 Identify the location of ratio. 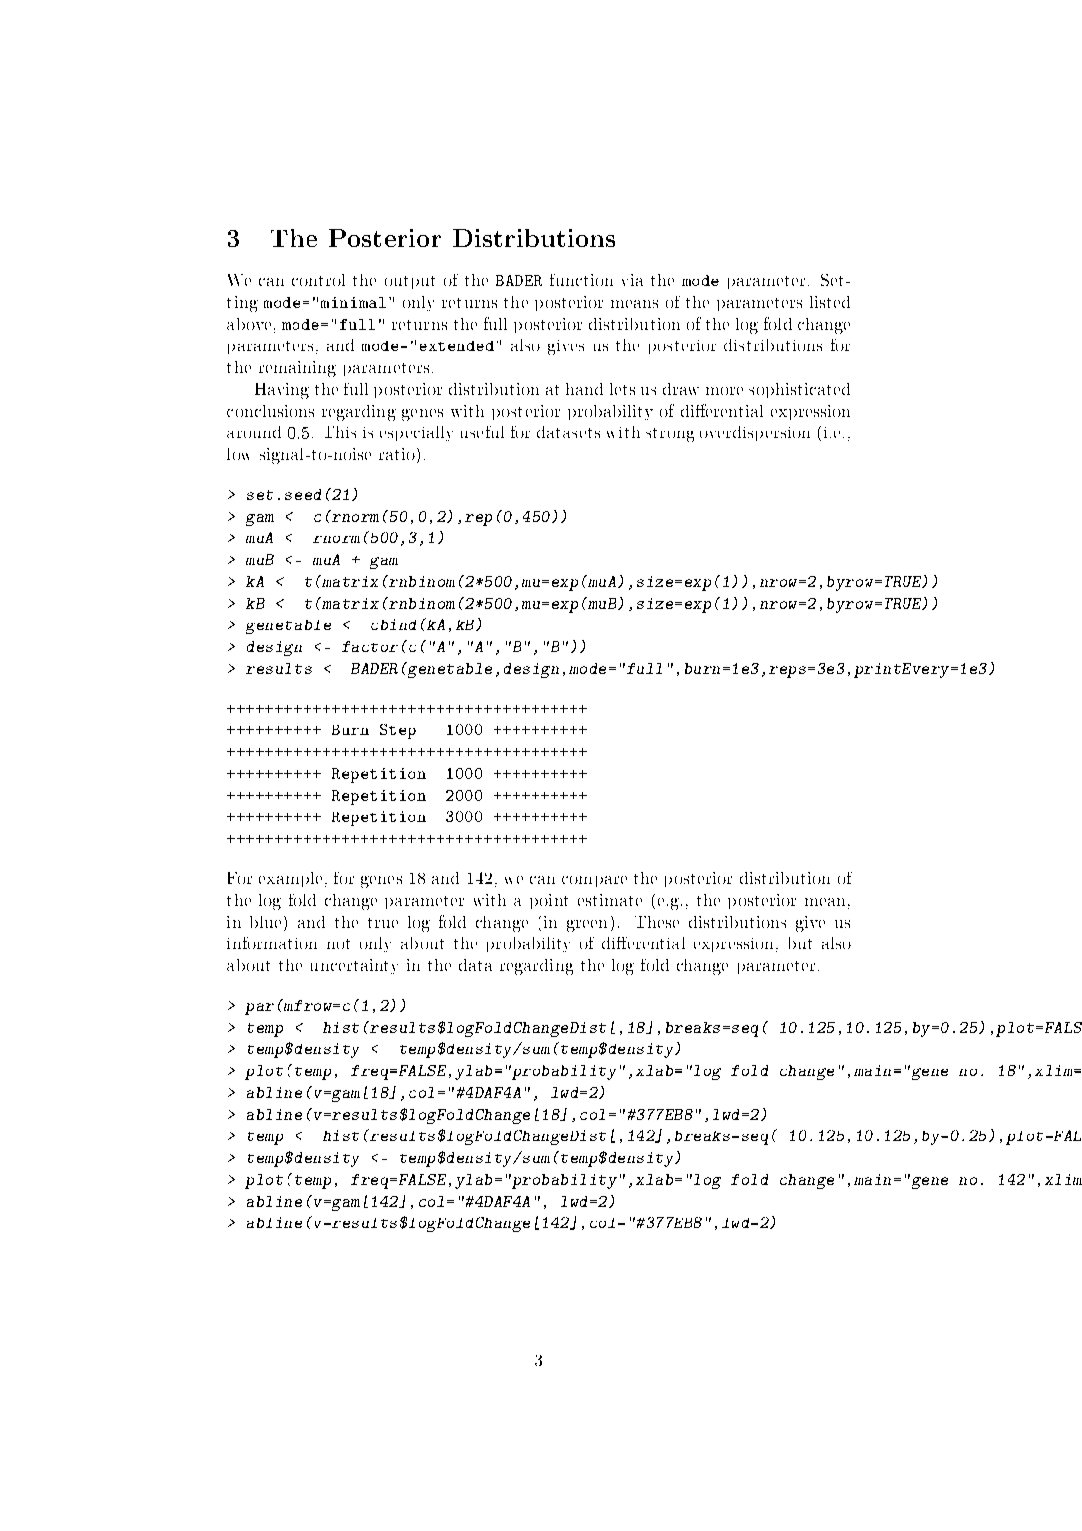
(398, 455).
